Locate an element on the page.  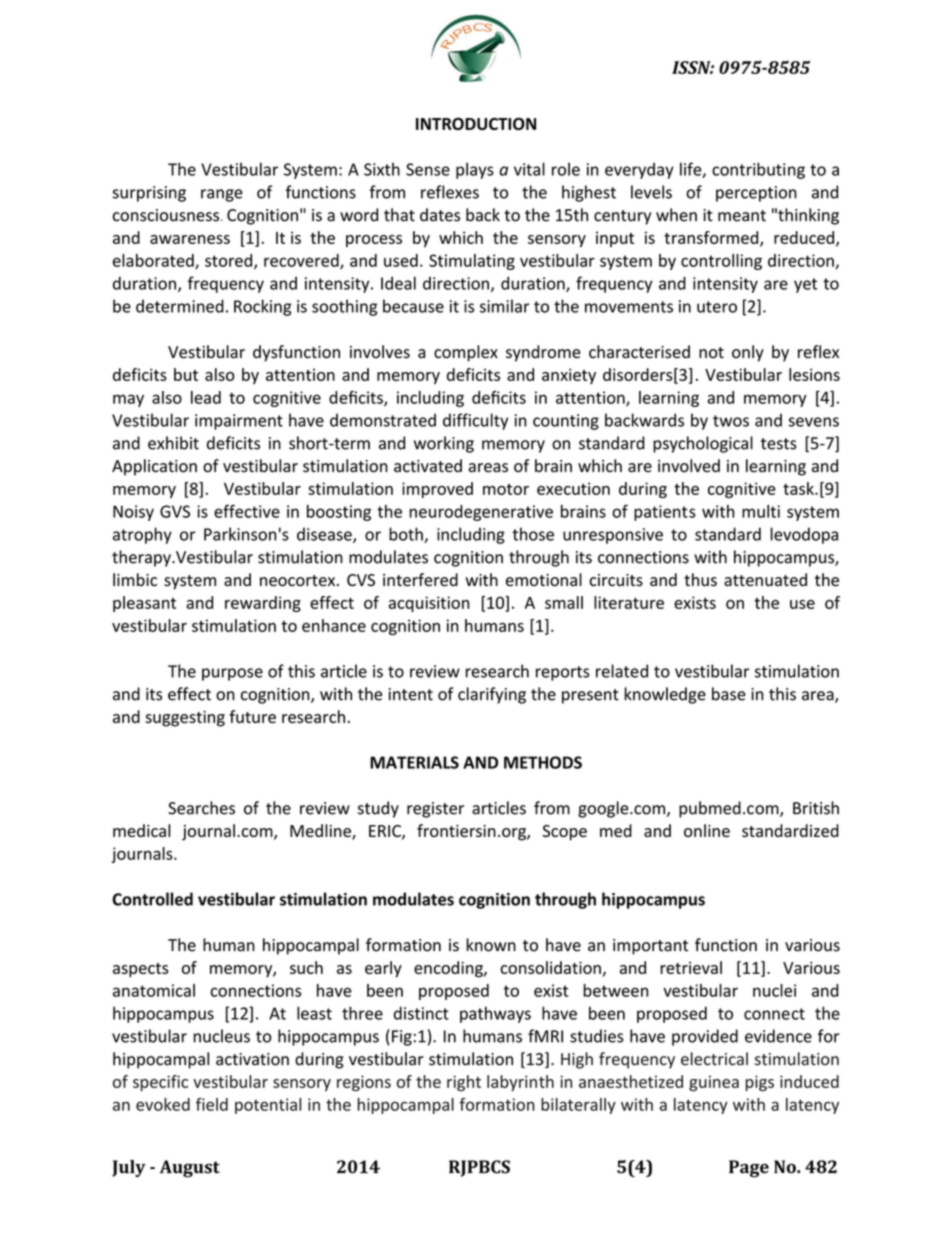
neurodegenerative is located at coordinates (481, 513).
